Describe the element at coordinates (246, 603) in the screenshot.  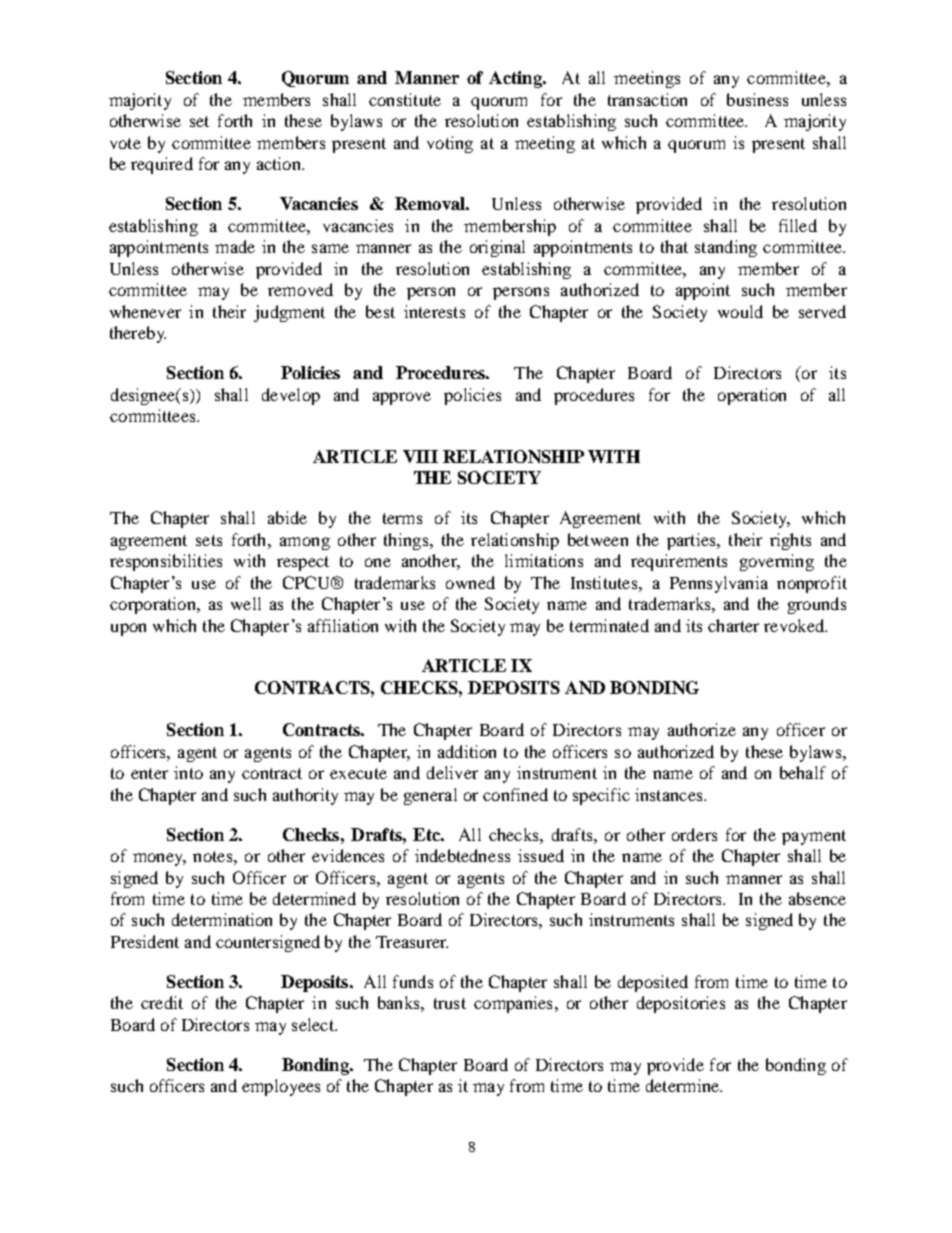
I see `well` at that location.
